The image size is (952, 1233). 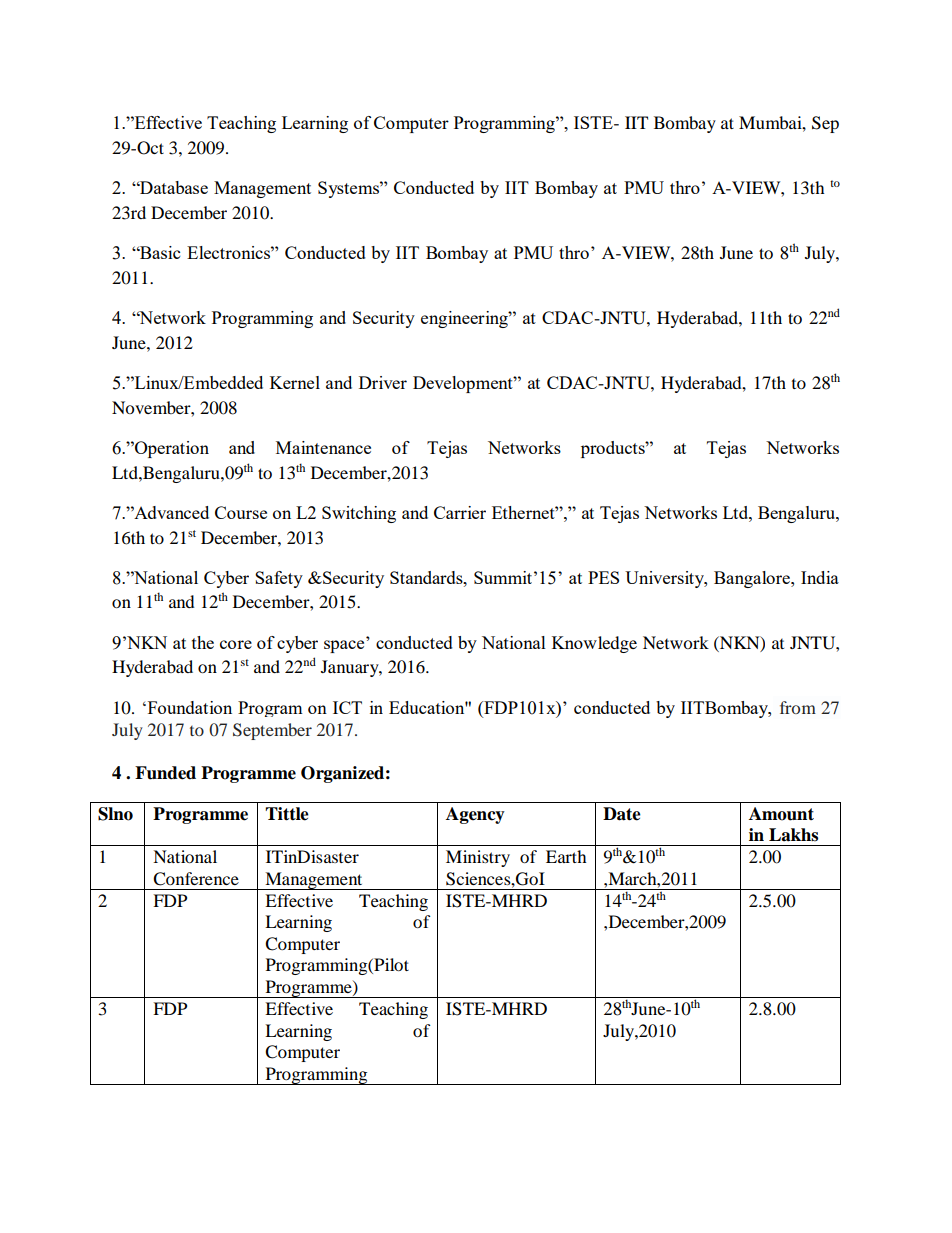 What do you see at coordinates (279, 579) in the document?
I see `Safety` at bounding box center [279, 579].
